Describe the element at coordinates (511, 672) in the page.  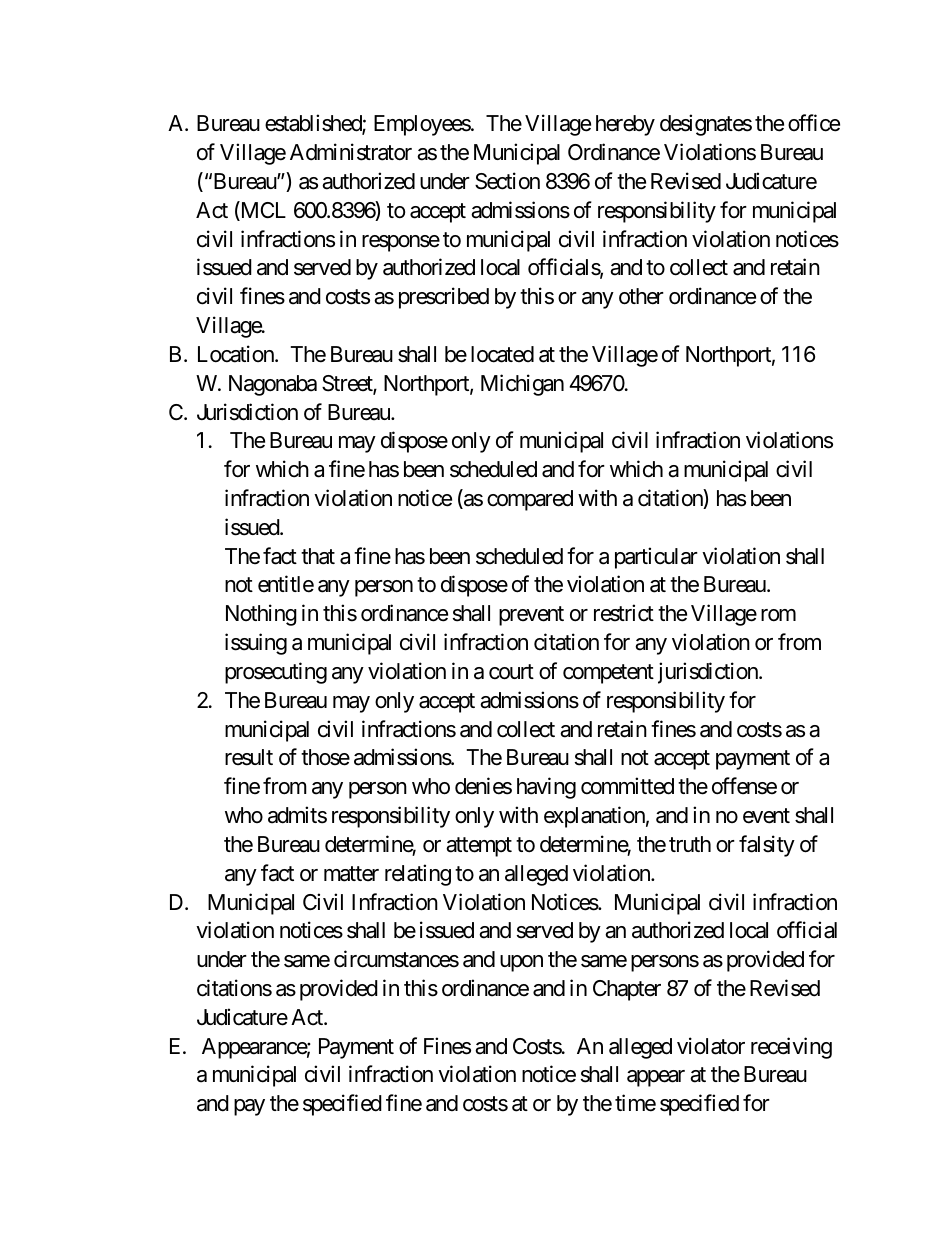
I see `court` at that location.
